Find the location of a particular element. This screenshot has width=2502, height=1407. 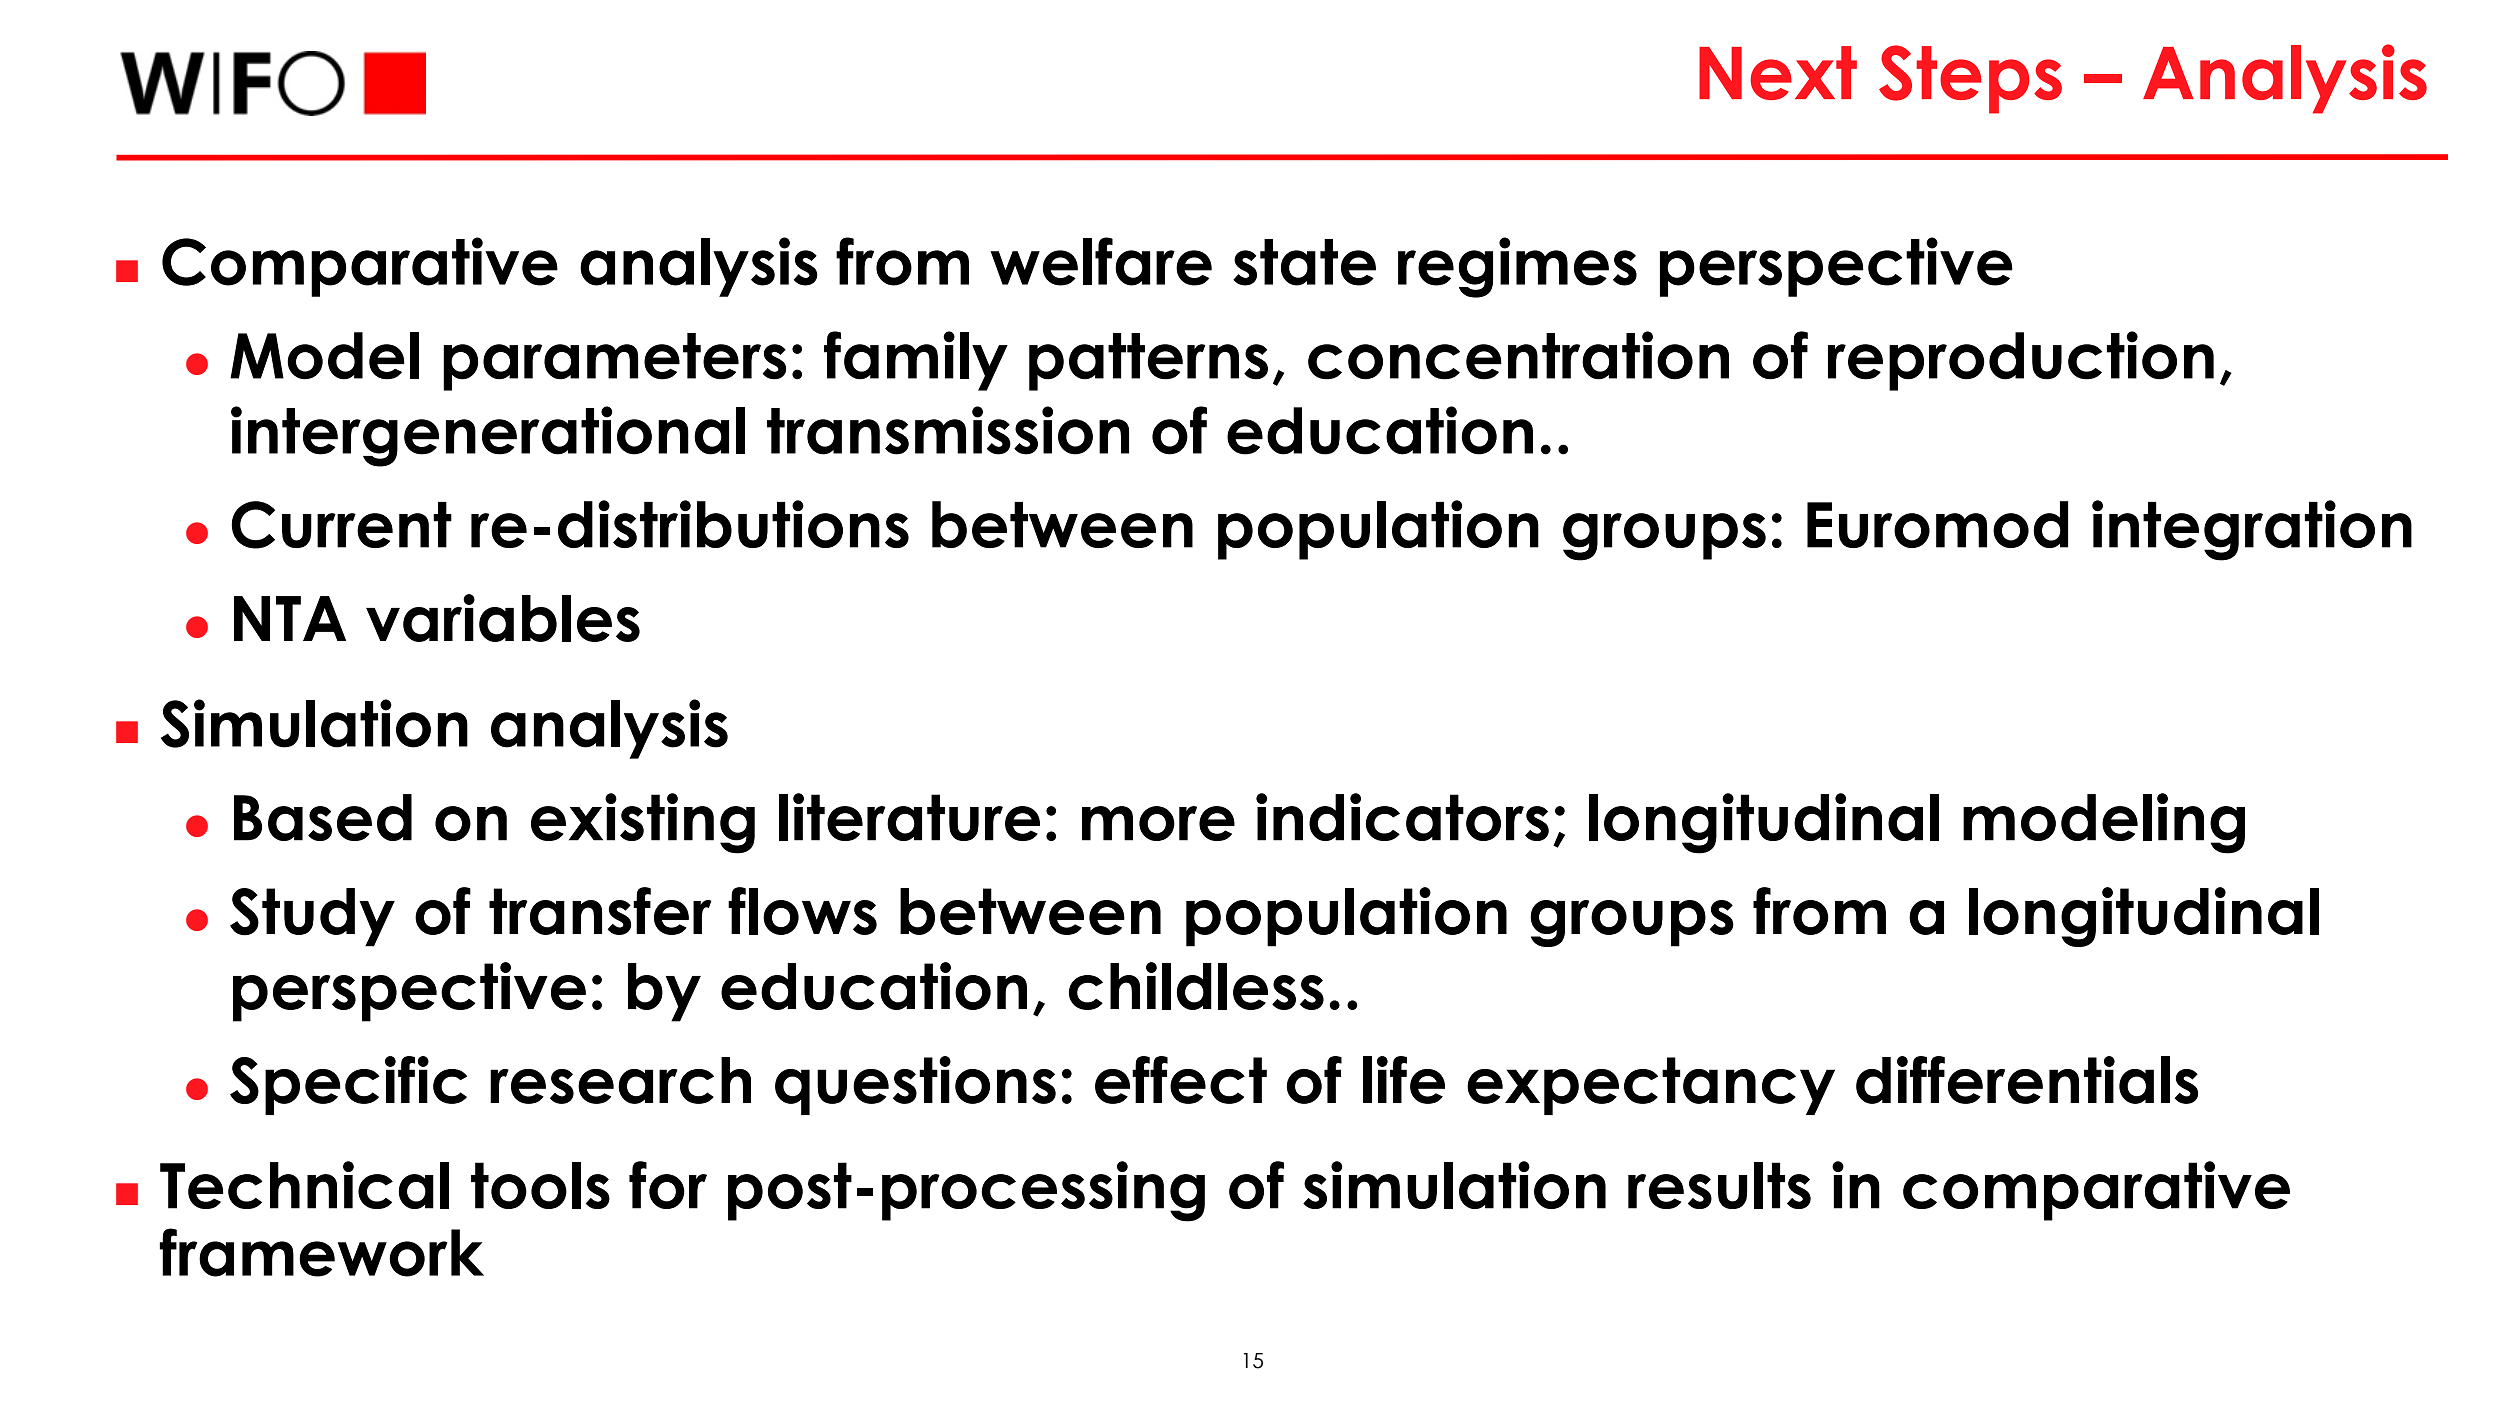

variables is located at coordinates (503, 618).
